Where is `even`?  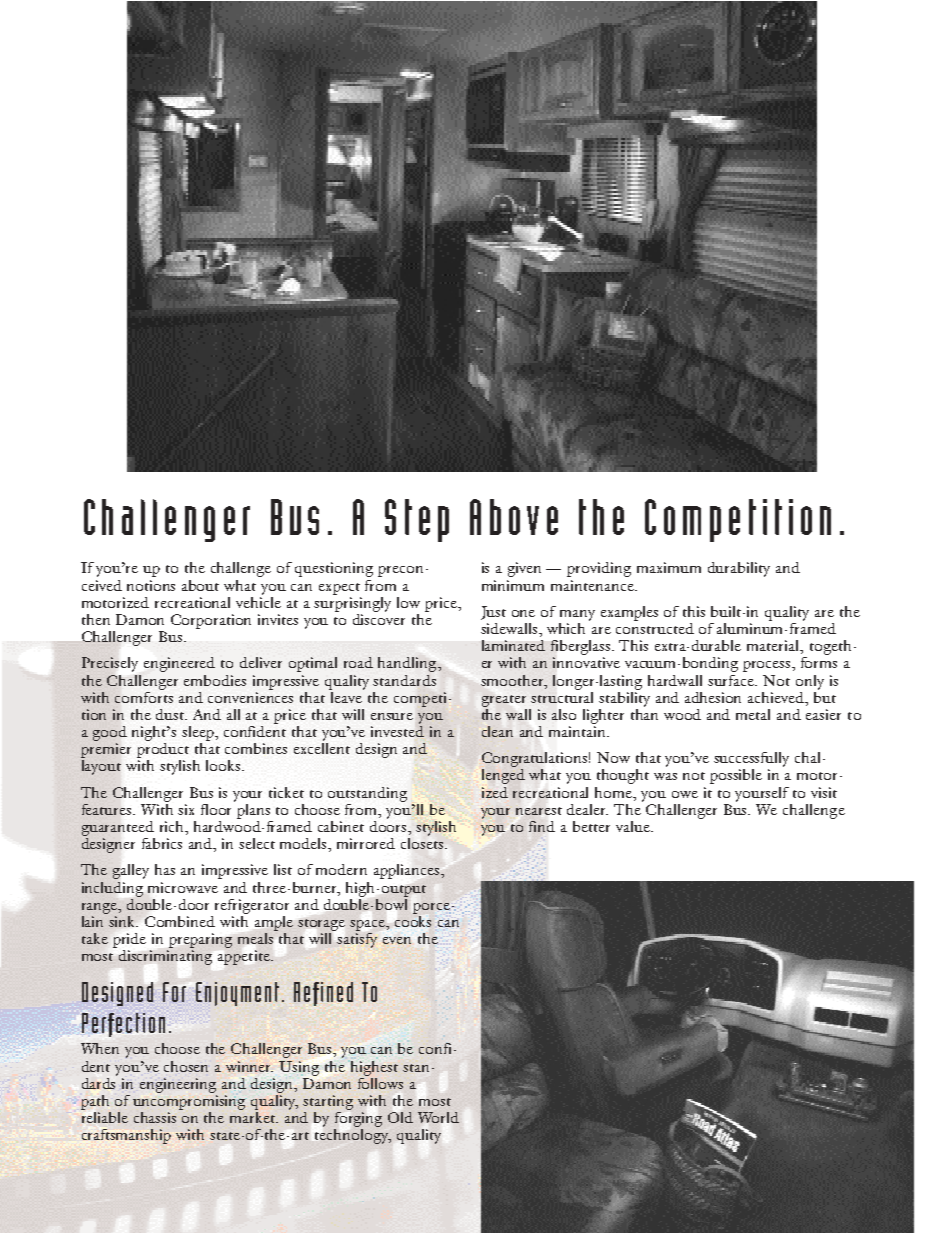 even is located at coordinates (397, 940).
